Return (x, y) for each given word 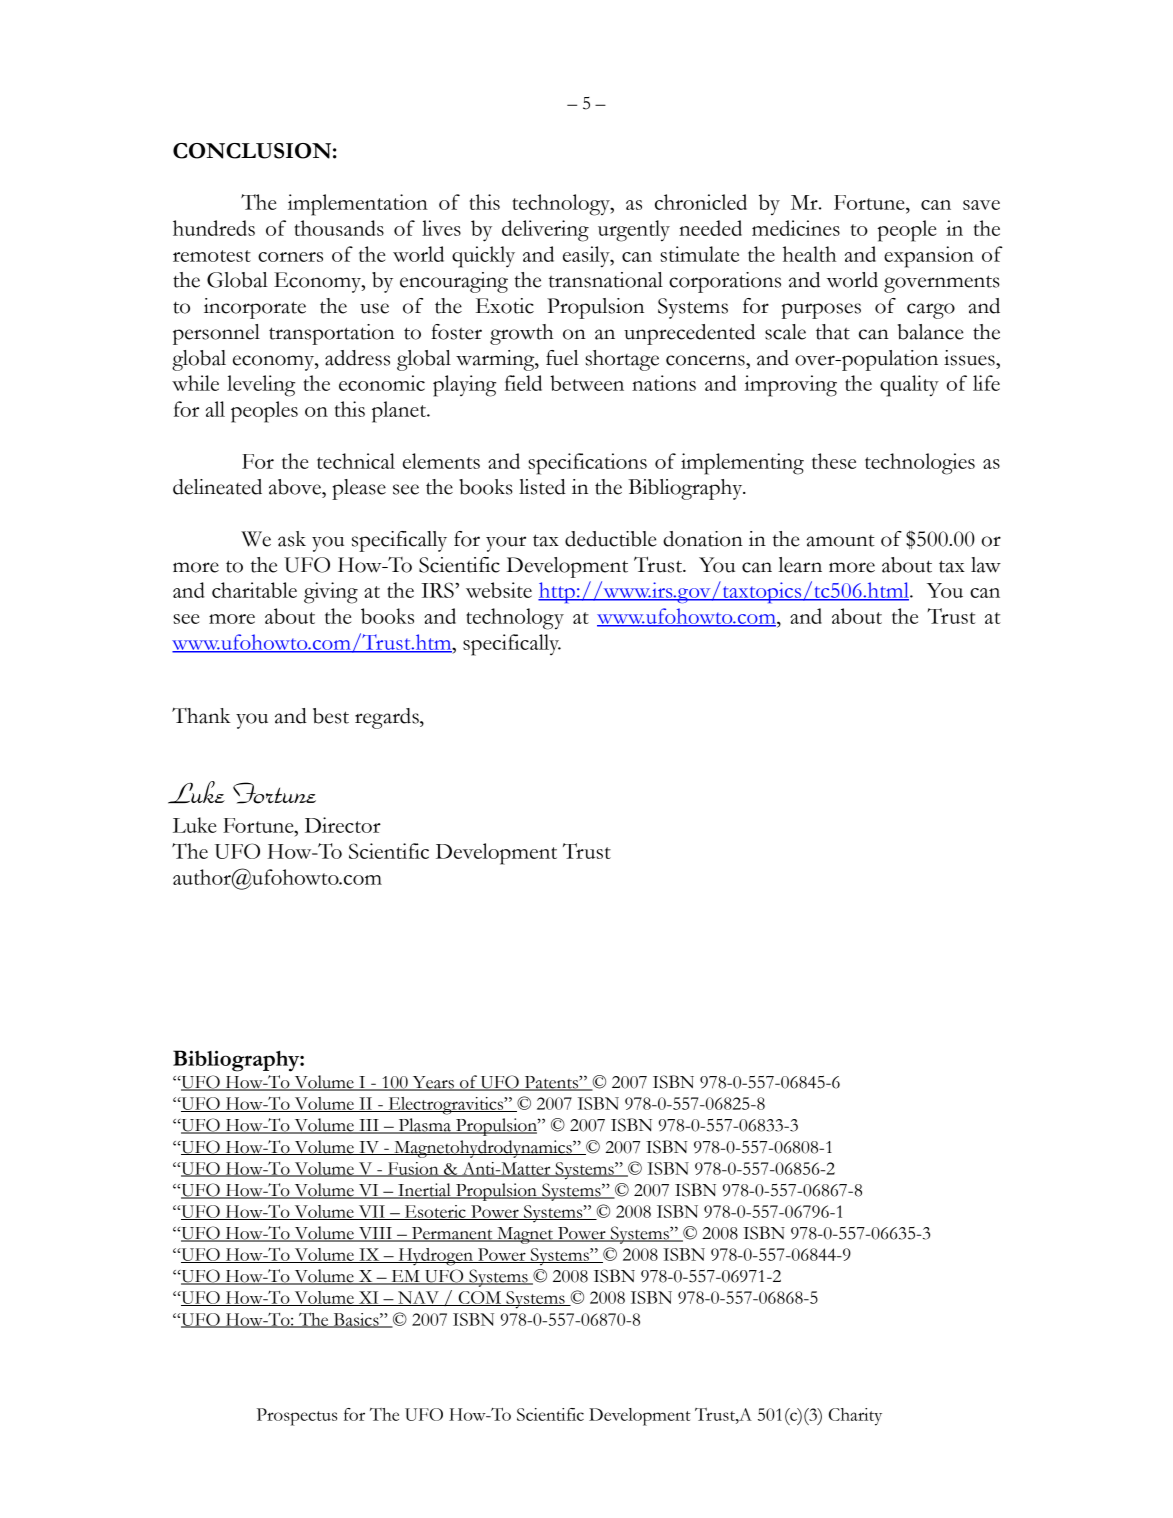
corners (290, 257)
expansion (929, 257)
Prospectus (297, 1417)
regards (388, 718)
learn (800, 565)
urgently (634, 231)
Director (343, 825)
